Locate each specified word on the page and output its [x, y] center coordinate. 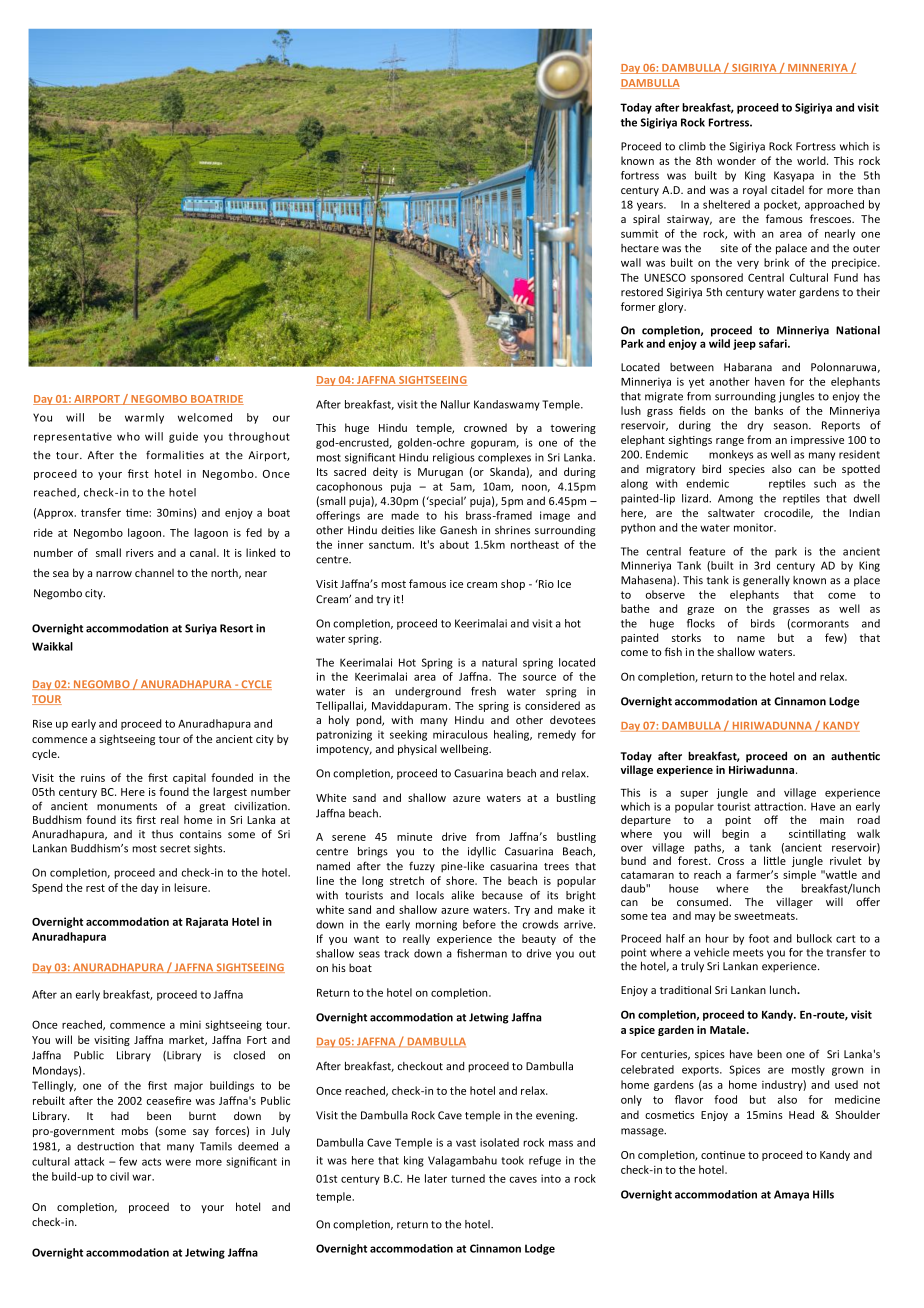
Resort [236, 628]
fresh [483, 691]
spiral [646, 219]
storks [686, 637]
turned [468, 1178]
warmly [144, 418]
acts [151, 1162]
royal [755, 191]
